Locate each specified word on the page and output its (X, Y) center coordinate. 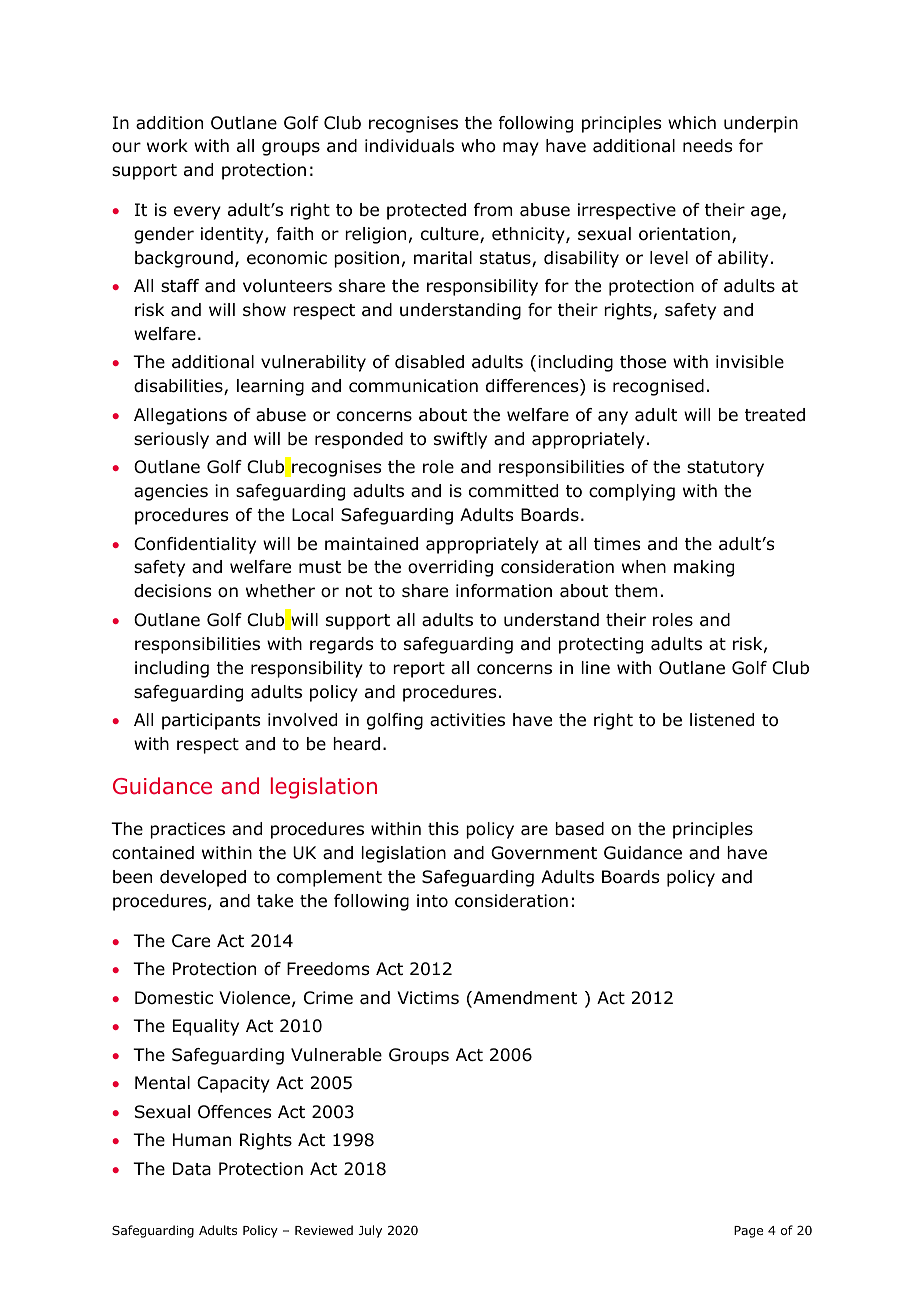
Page (748, 1232)
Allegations (180, 416)
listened (722, 720)
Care (191, 941)
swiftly (460, 440)
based (579, 829)
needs (707, 146)
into (432, 901)
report (419, 670)
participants (211, 721)
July (370, 1231)
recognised (658, 387)
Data (192, 1169)
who (478, 146)
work (167, 146)
